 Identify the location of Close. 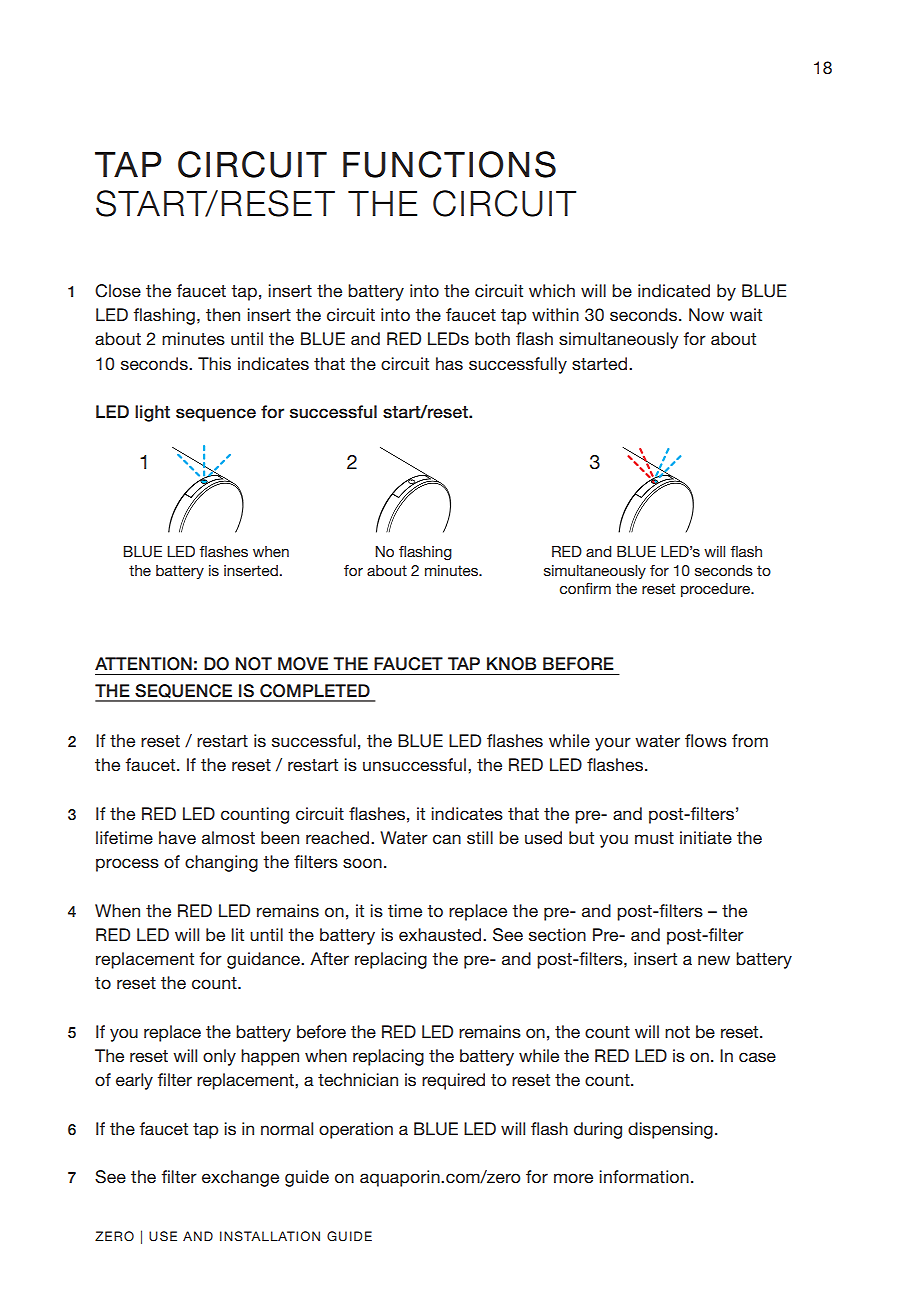
(118, 291).
